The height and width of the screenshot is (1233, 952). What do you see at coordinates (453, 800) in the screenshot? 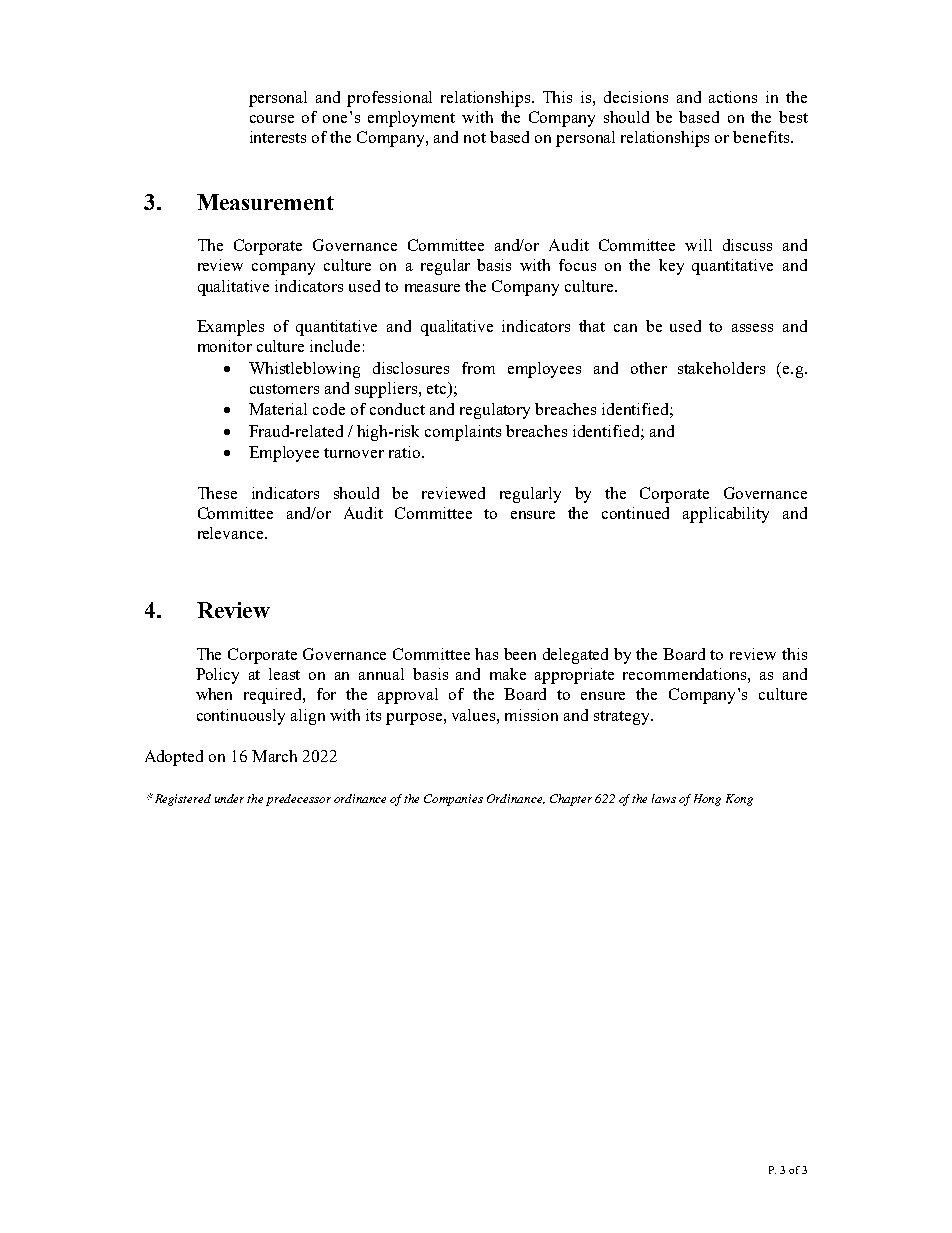
I see `Companies` at bounding box center [453, 800].
